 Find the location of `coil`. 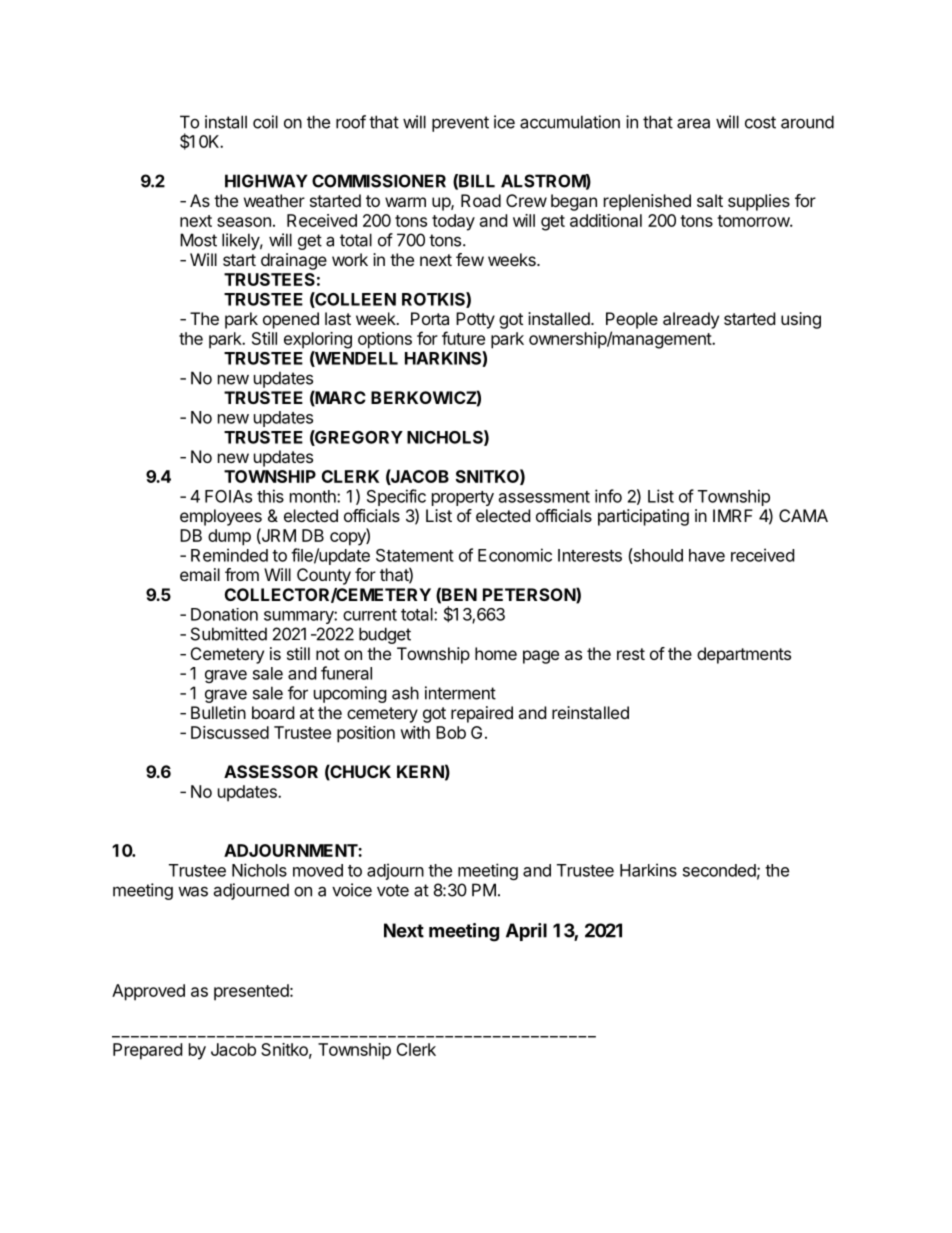

coil is located at coordinates (265, 122).
